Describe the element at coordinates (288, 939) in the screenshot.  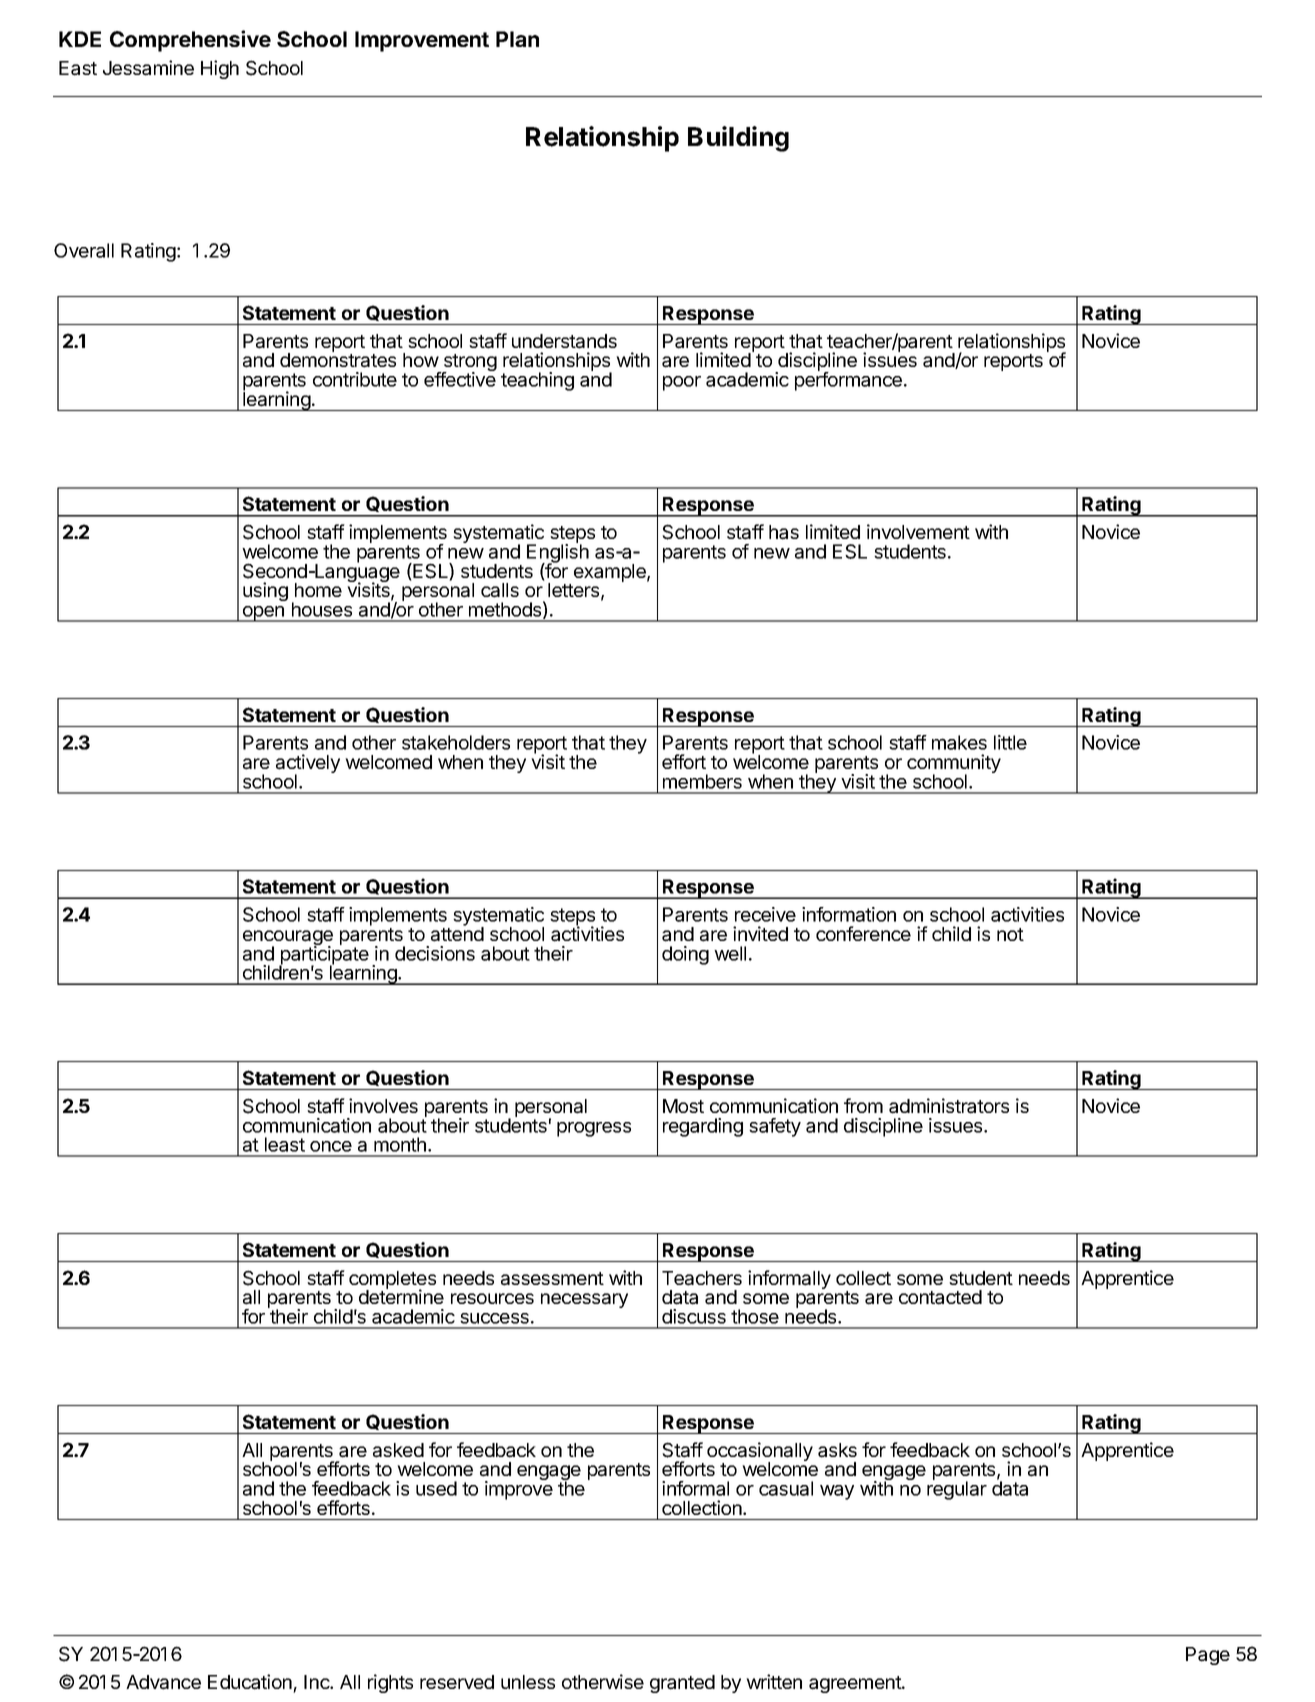
I see `encourage` at that location.
